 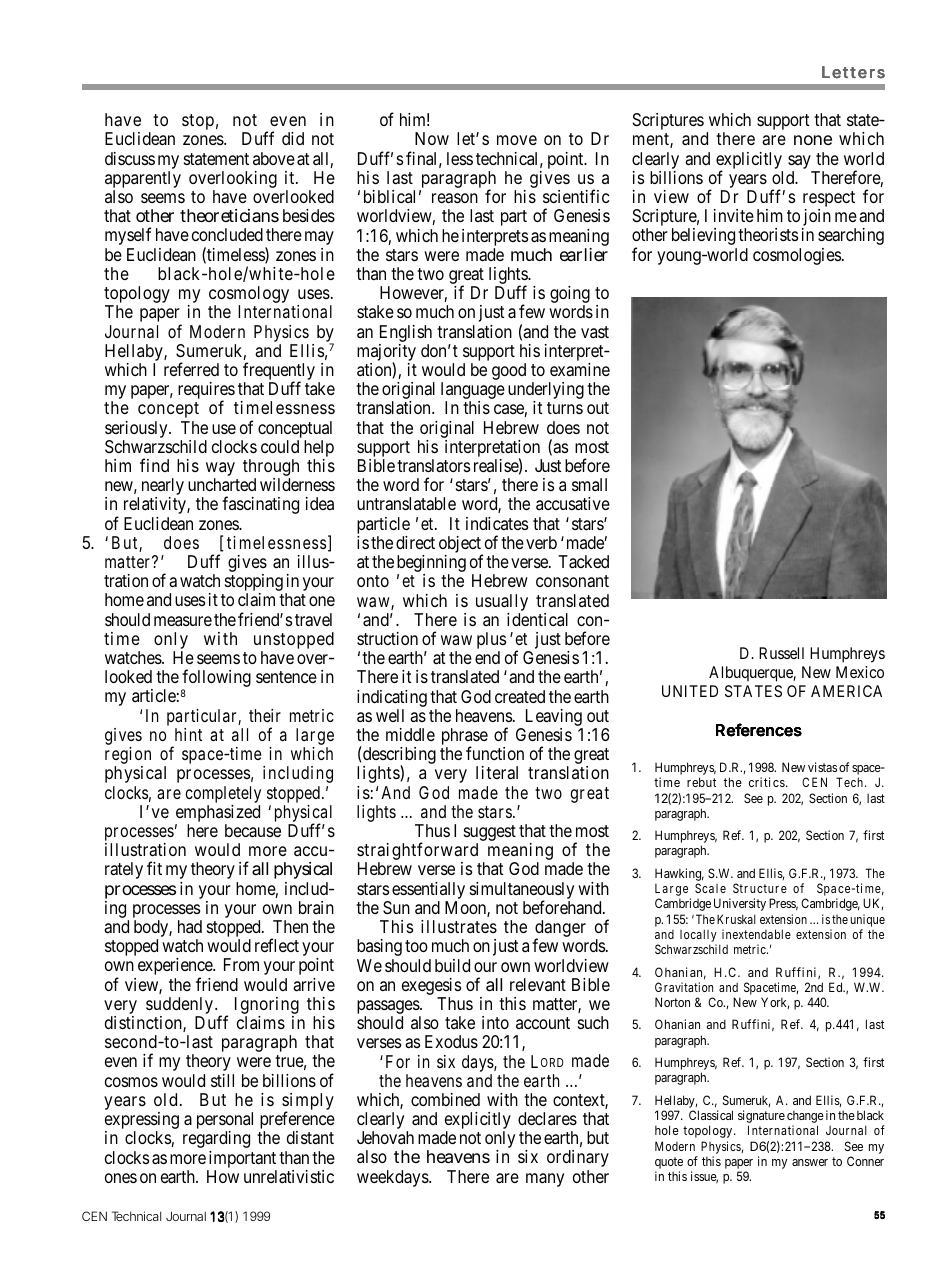 What do you see at coordinates (143, 181) in the image?
I see `apparently` at bounding box center [143, 181].
